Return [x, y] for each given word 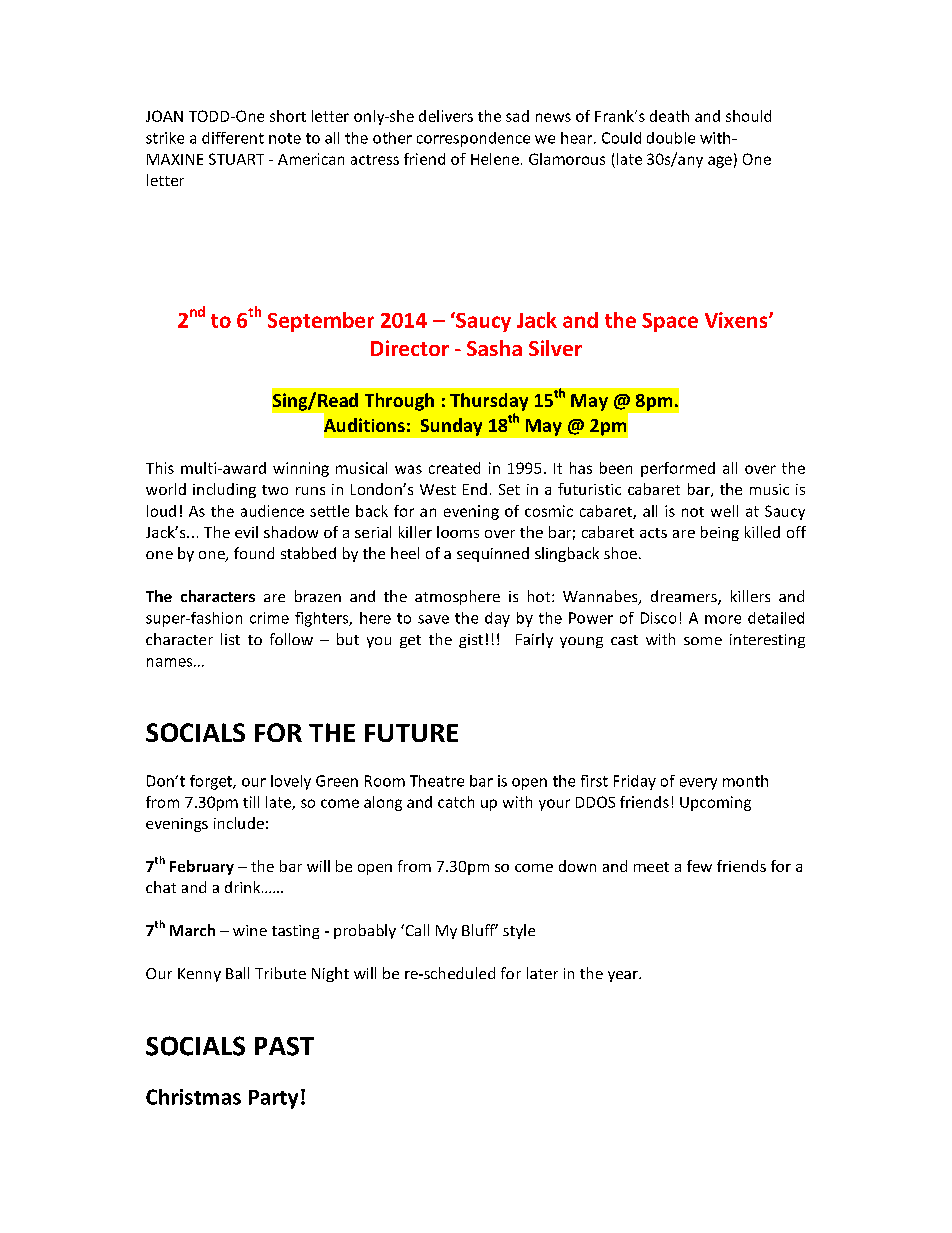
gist [471, 641]
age [720, 162]
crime [269, 618]
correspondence [473, 139]
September [321, 322]
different [233, 138]
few [699, 866]
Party [273, 1099]
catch [456, 802]
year [624, 976]
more [723, 619]
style [519, 931]
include [239, 823]
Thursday [489, 402]
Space [670, 322]
